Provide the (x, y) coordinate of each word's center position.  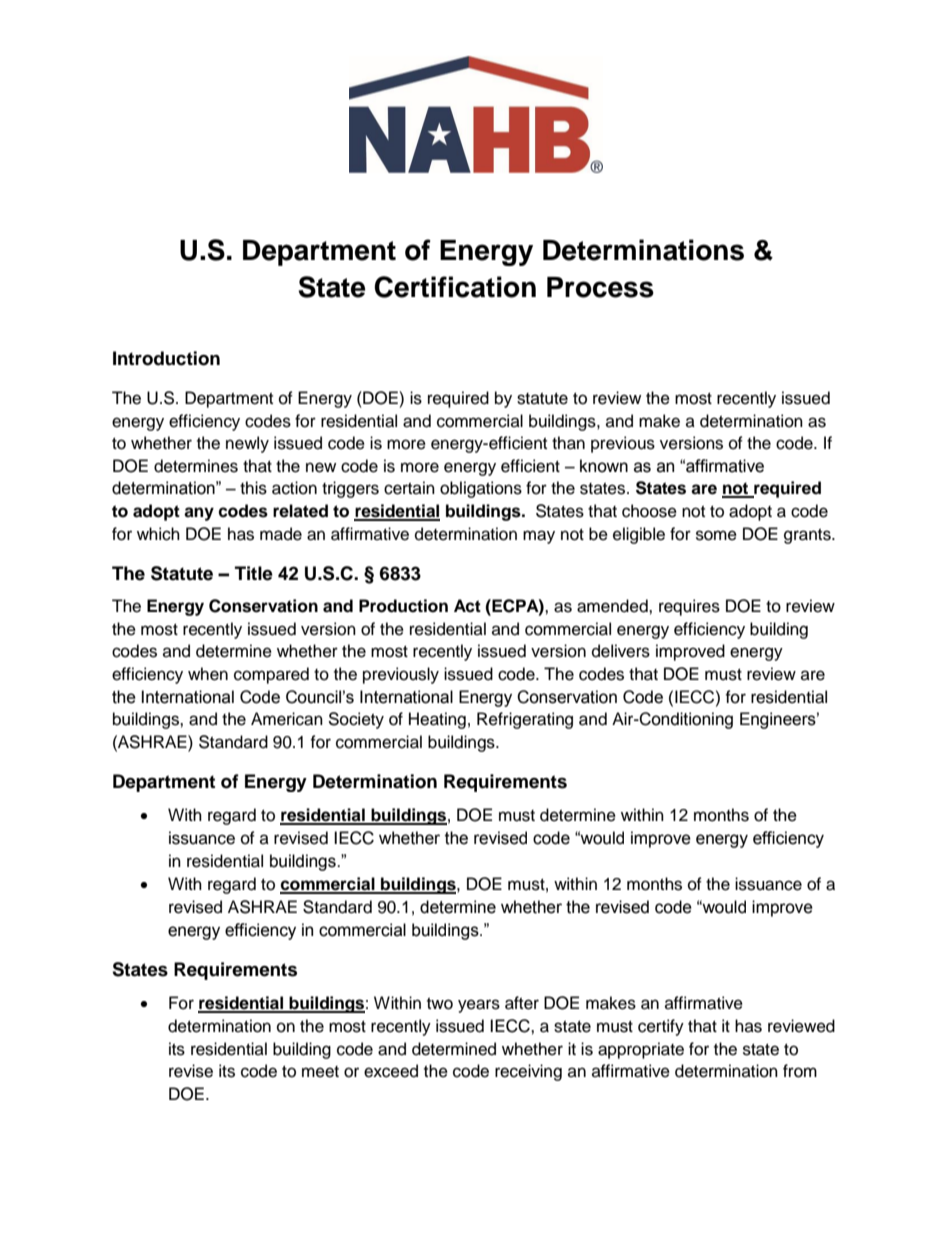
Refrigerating (525, 720)
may (539, 537)
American (287, 719)
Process (600, 287)
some (716, 535)
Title (254, 573)
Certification (455, 287)
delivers (621, 651)
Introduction (166, 358)
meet (320, 1072)
